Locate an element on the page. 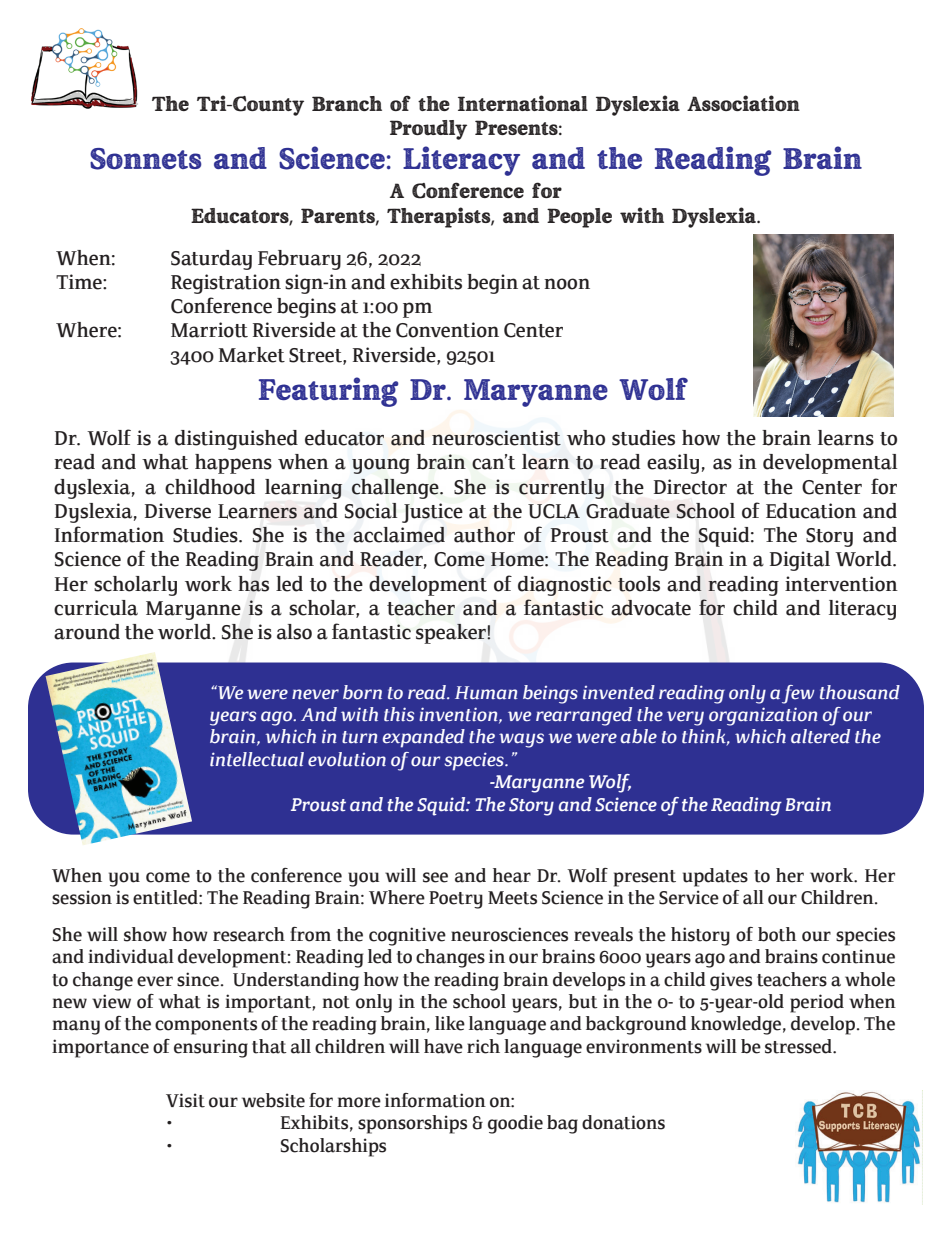  altered is located at coordinates (820, 736).
